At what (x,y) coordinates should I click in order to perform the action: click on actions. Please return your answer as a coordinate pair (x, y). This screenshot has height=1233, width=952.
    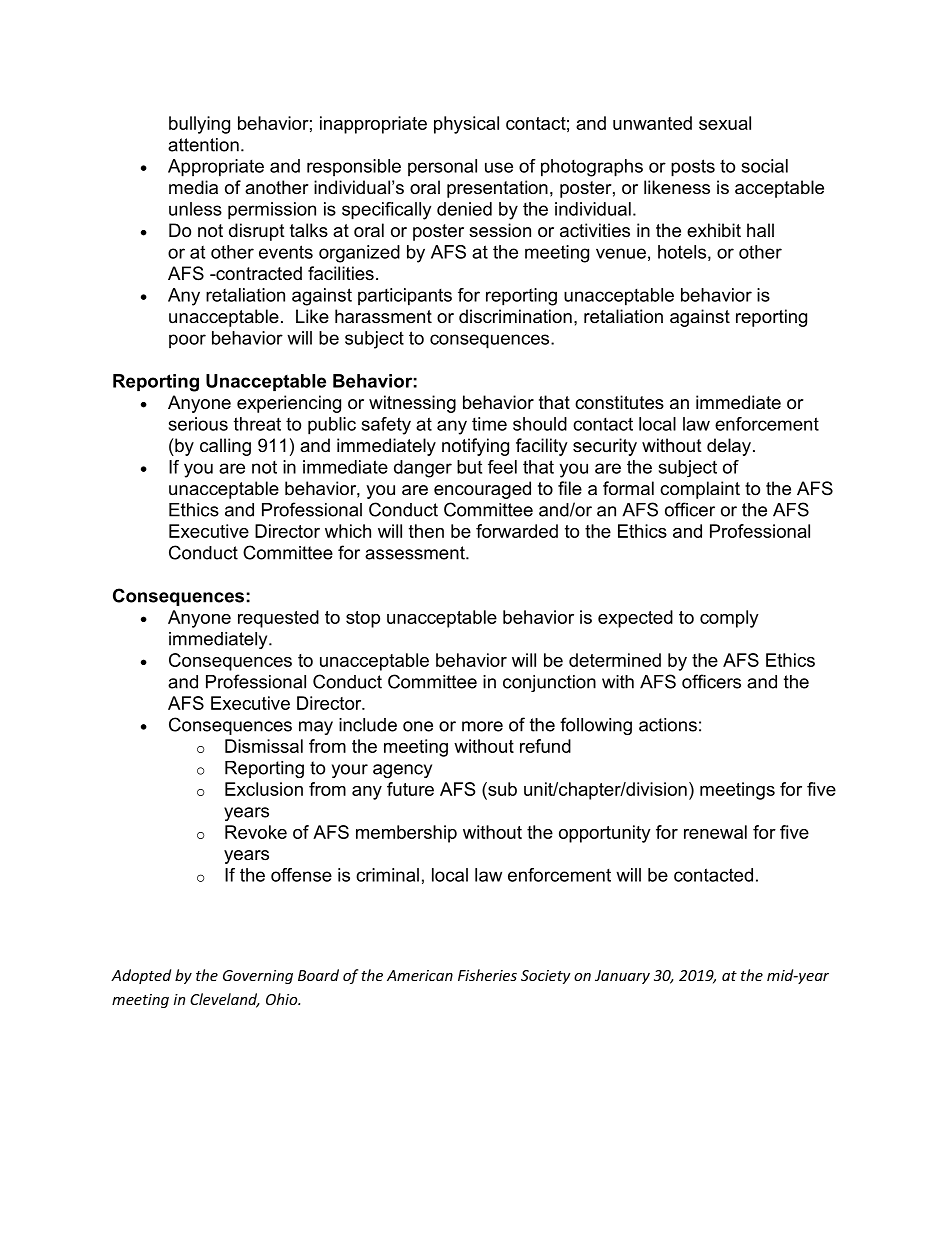
    Looking at the image, I should click on (668, 725).
